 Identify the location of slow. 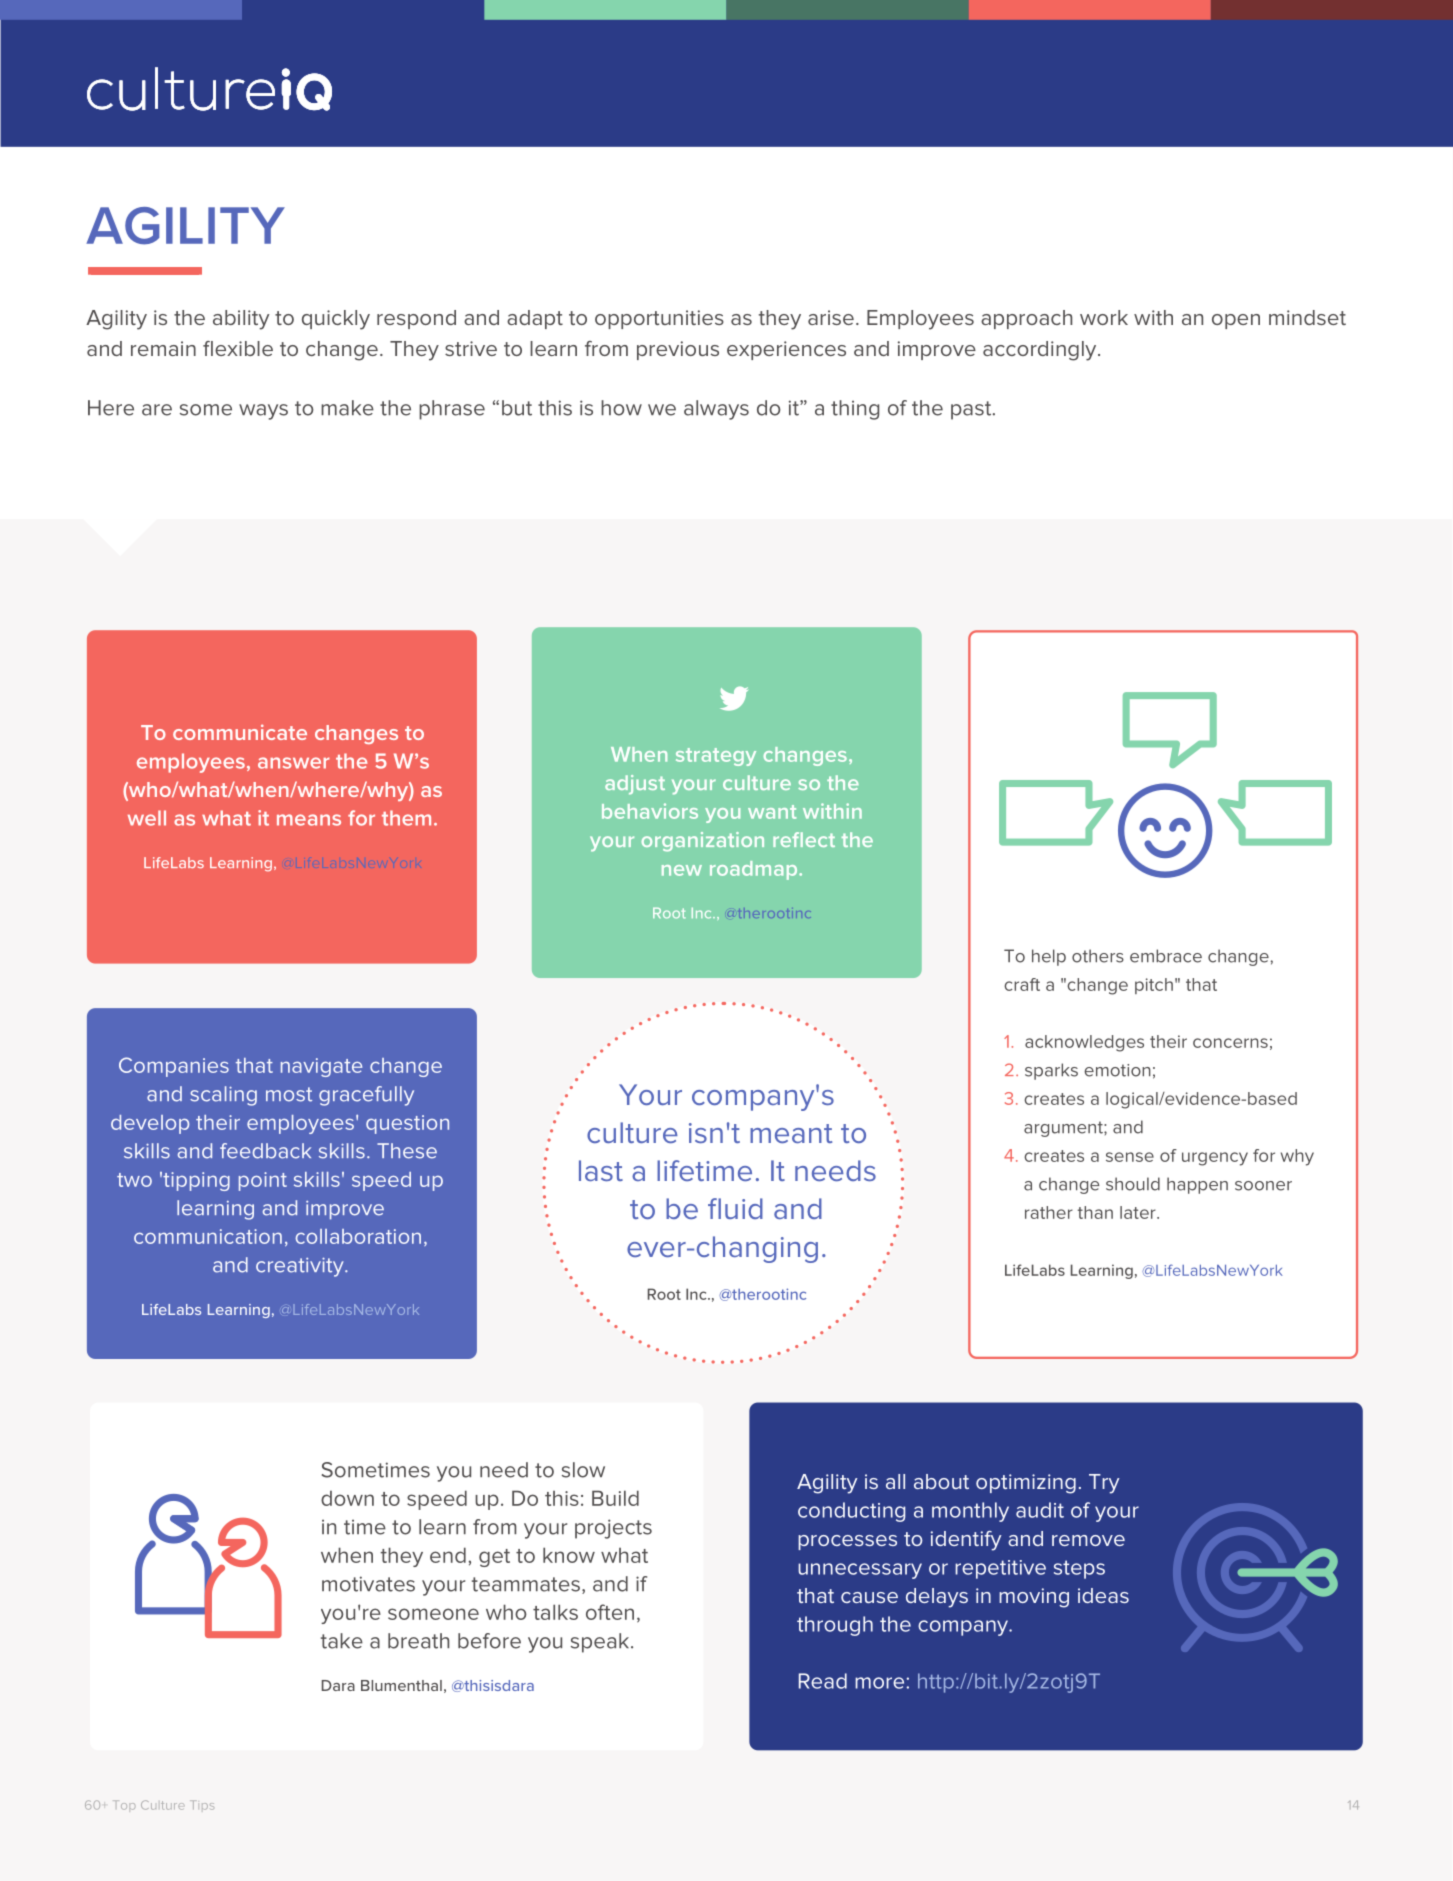
(583, 1470).
